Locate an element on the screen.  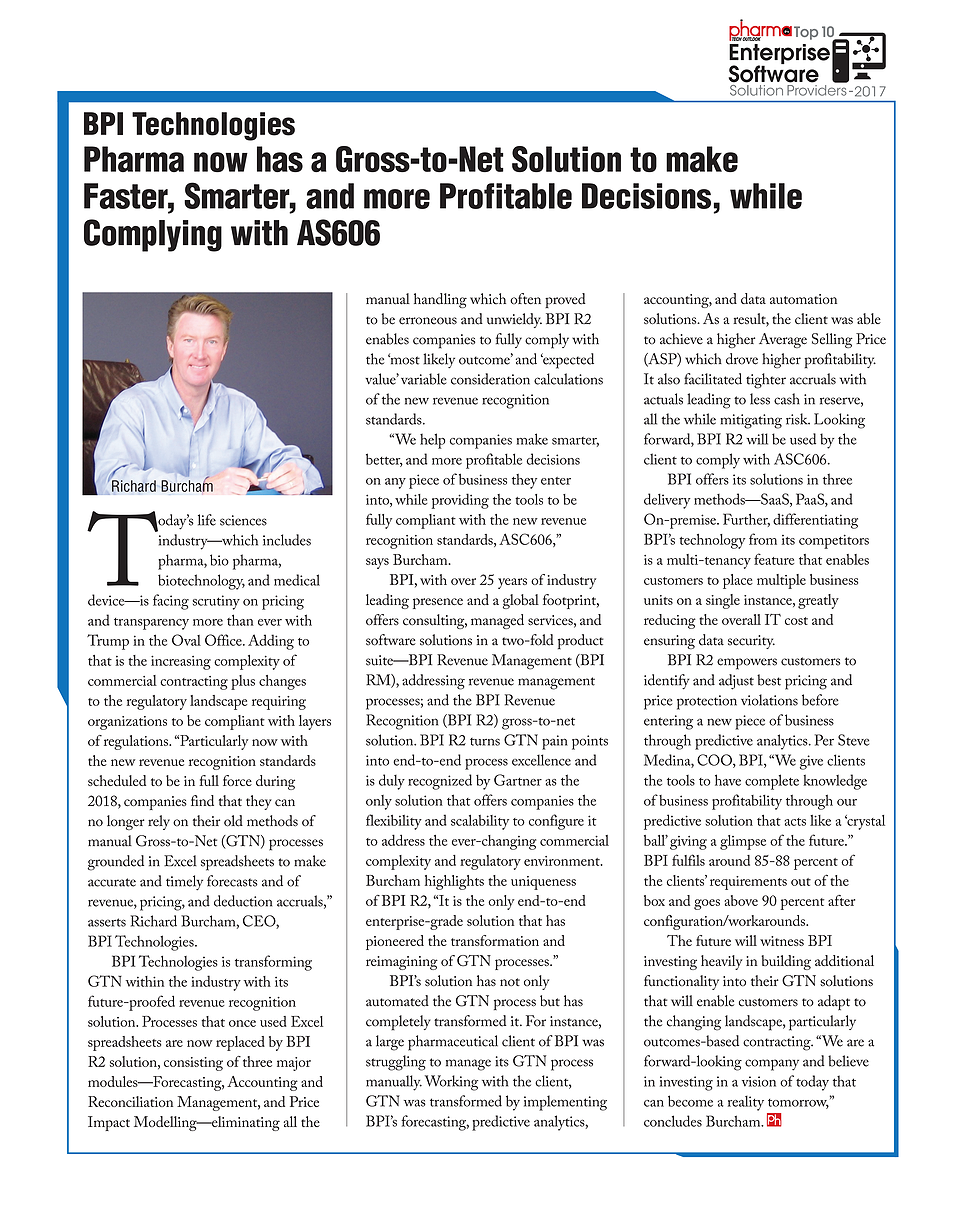
erroneous is located at coordinates (428, 321).
